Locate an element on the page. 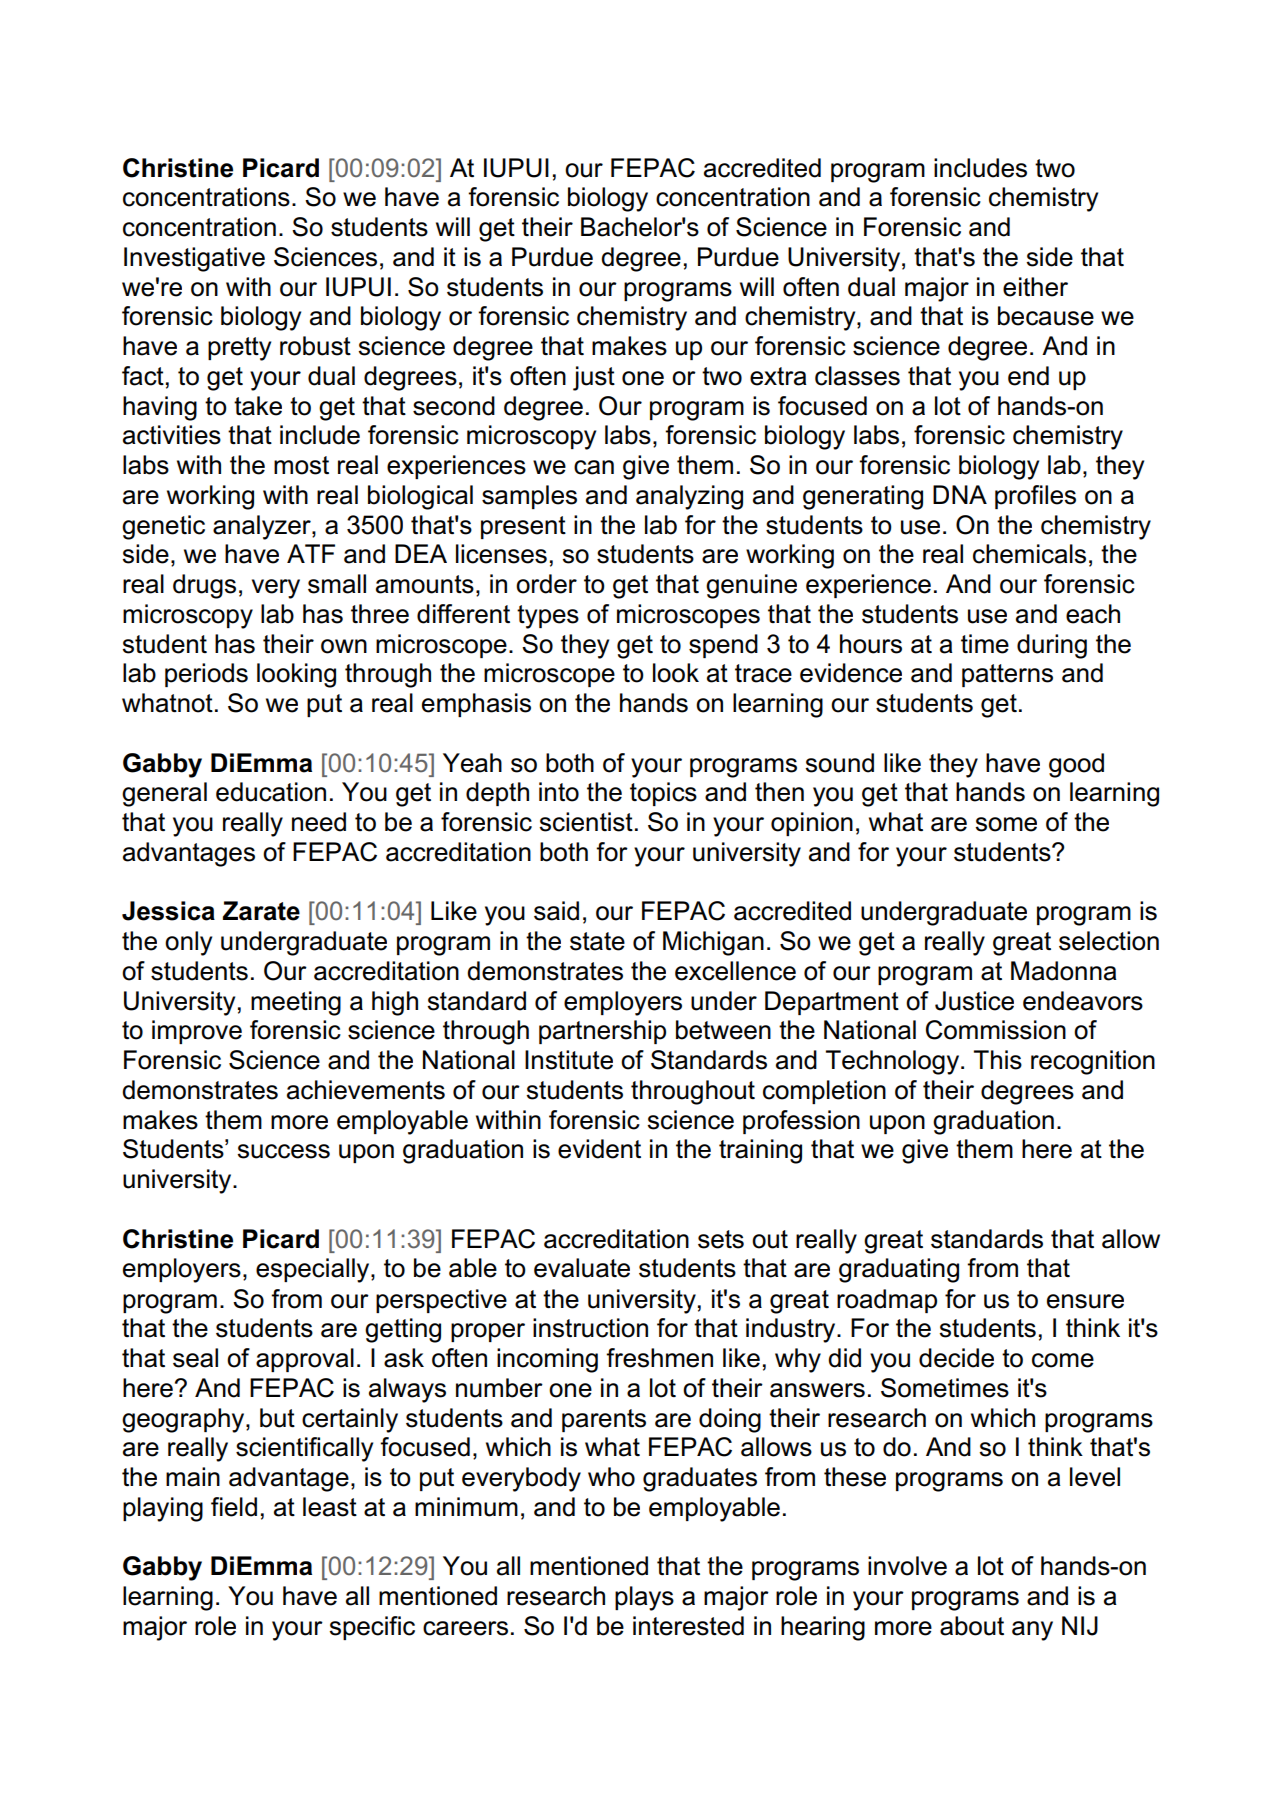 The height and width of the page is (1816, 1283). state is located at coordinates (597, 941).
